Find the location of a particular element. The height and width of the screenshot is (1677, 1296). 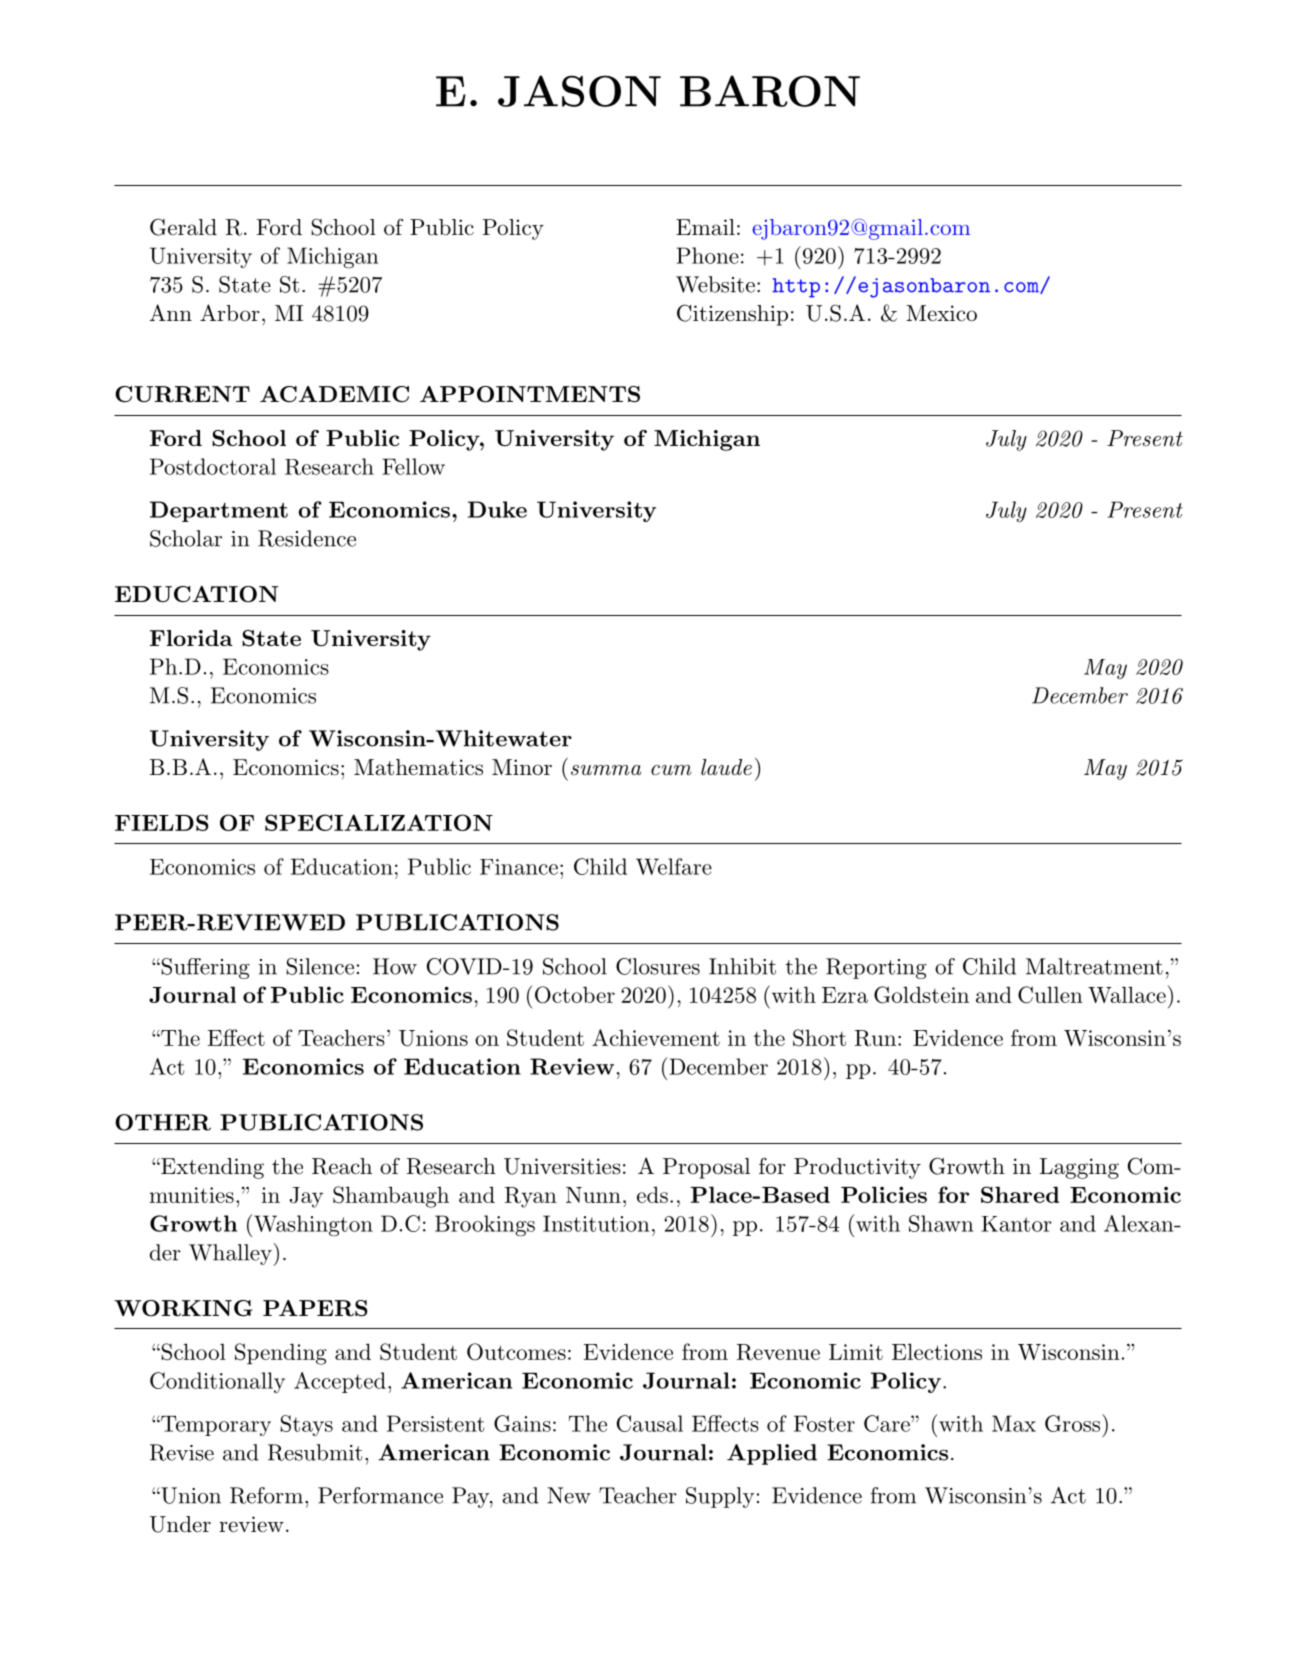

Maltreatment is located at coordinates (1094, 966).
